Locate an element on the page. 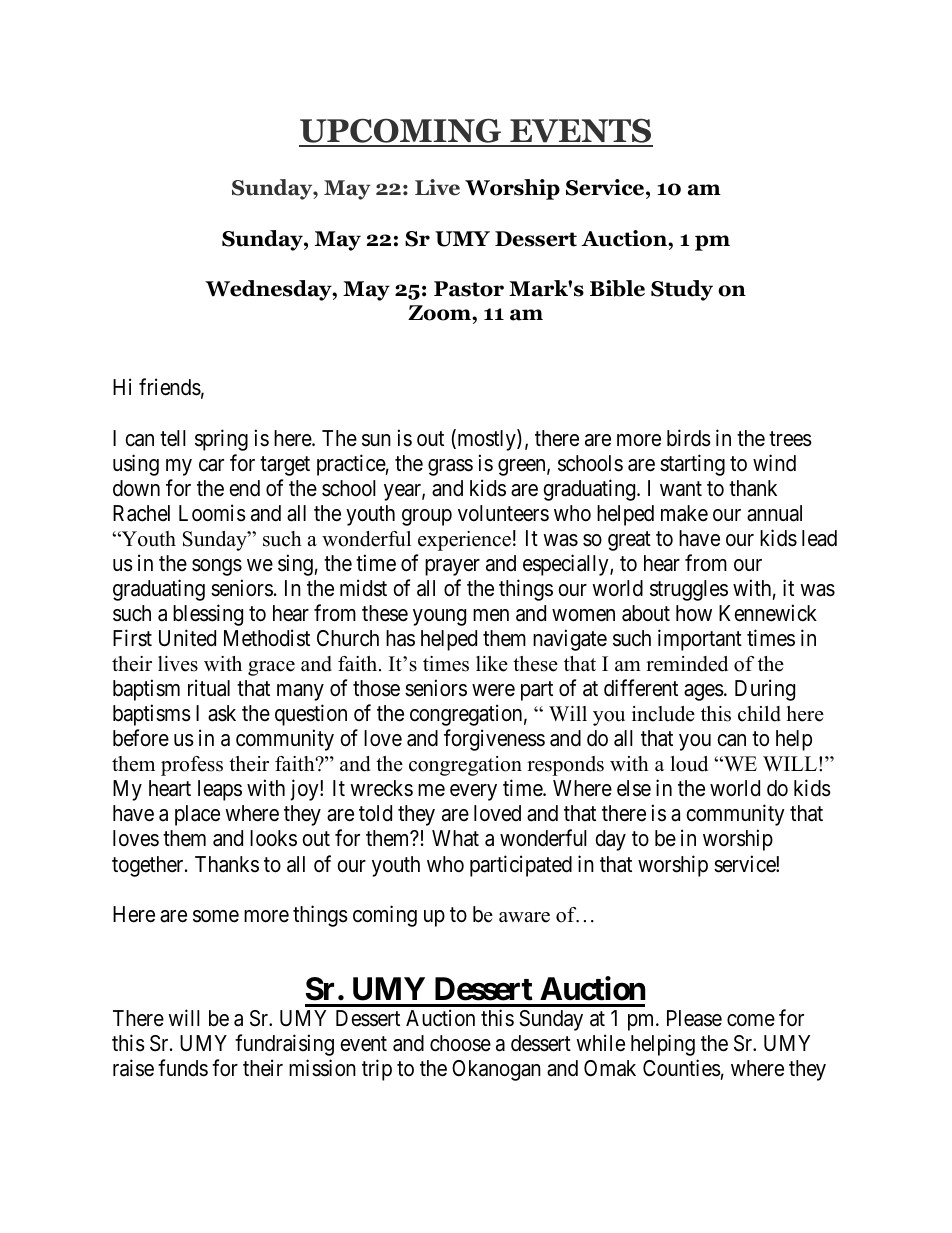 This page has height=1233, width=952. friends is located at coordinates (170, 387).
